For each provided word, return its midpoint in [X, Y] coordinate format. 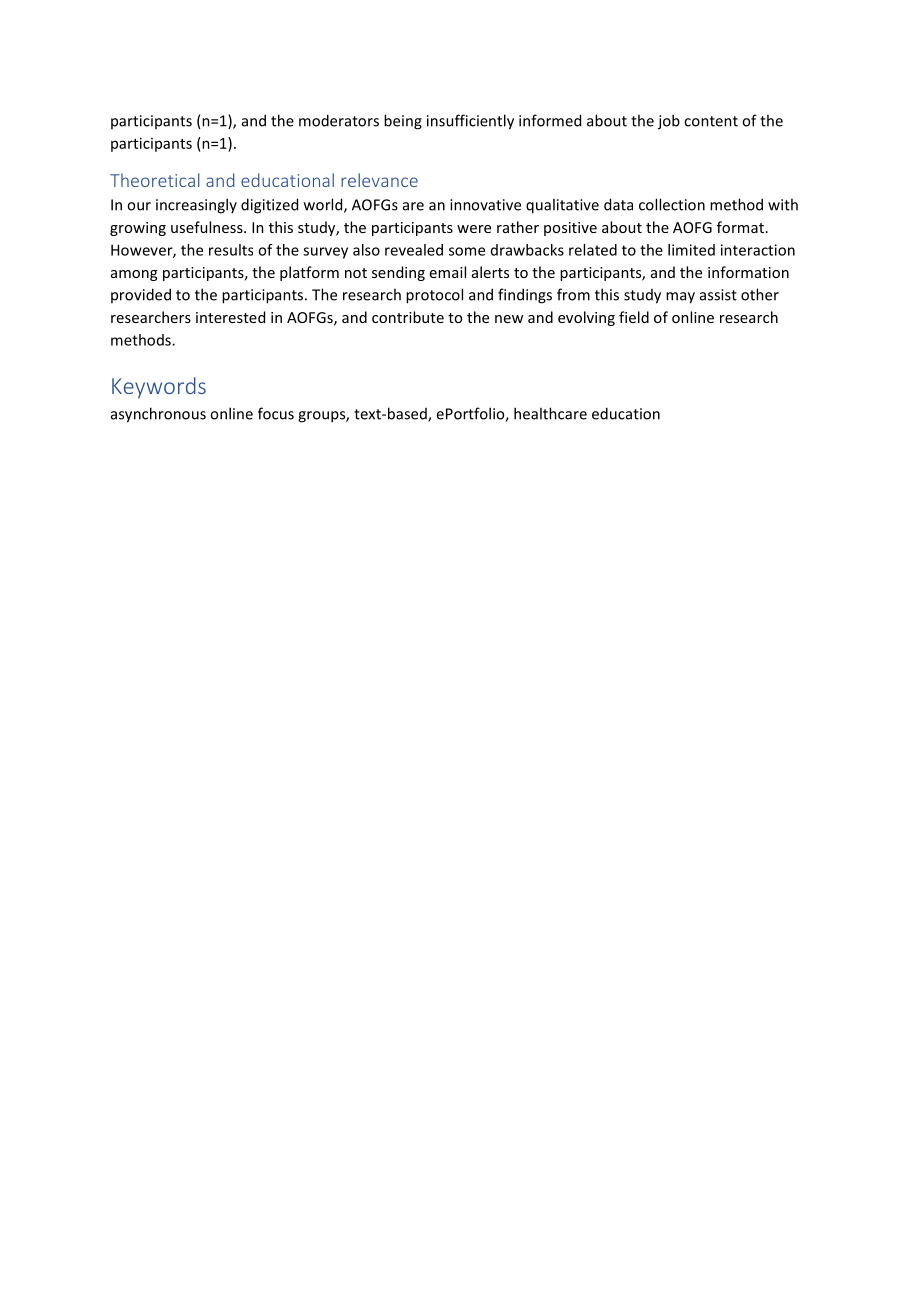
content [711, 121]
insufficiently [470, 122]
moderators [339, 120]
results [231, 250]
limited [691, 250]
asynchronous [158, 415]
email [448, 272]
